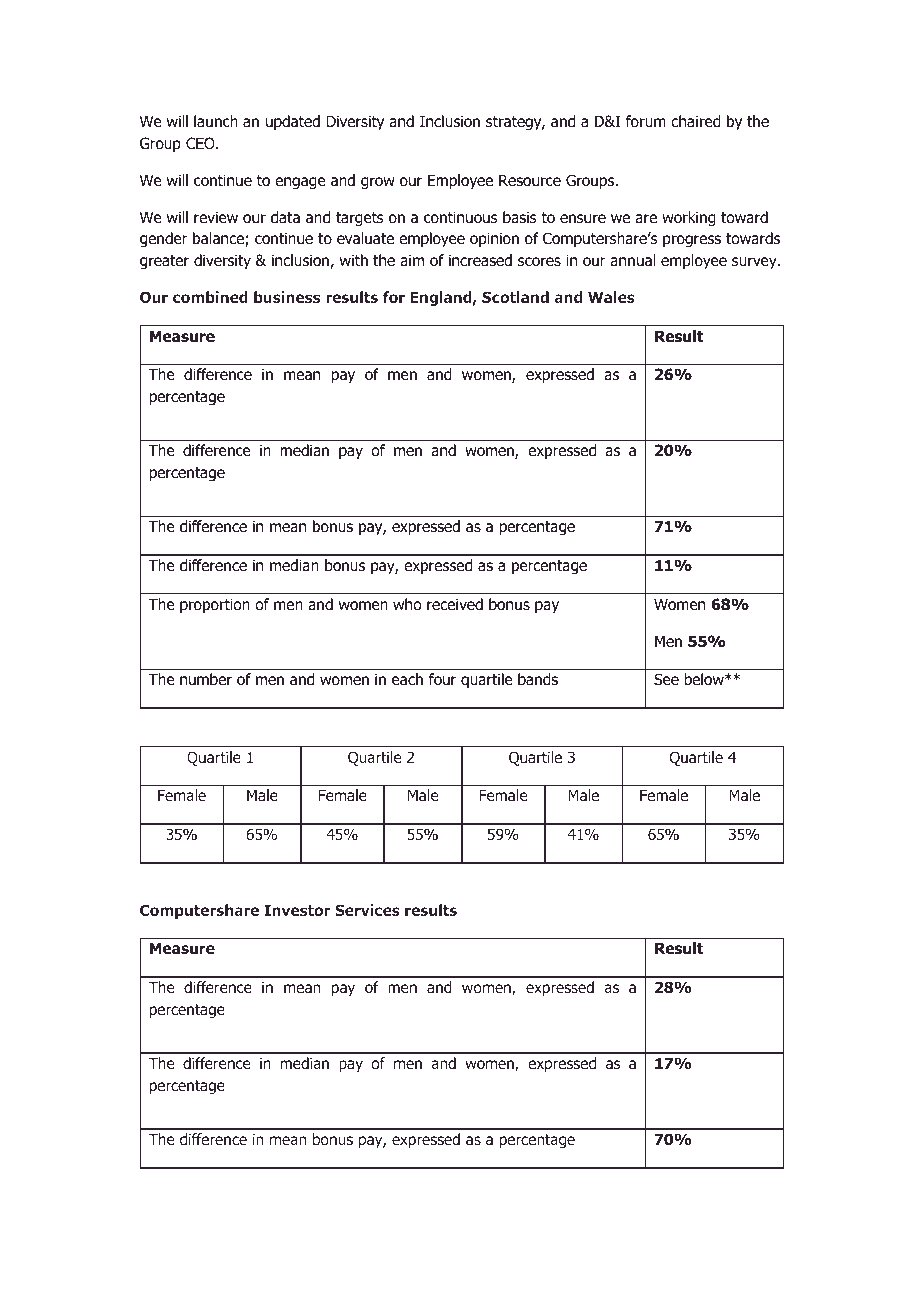 The image size is (924, 1308). I want to click on Scotland, so click(515, 297).
